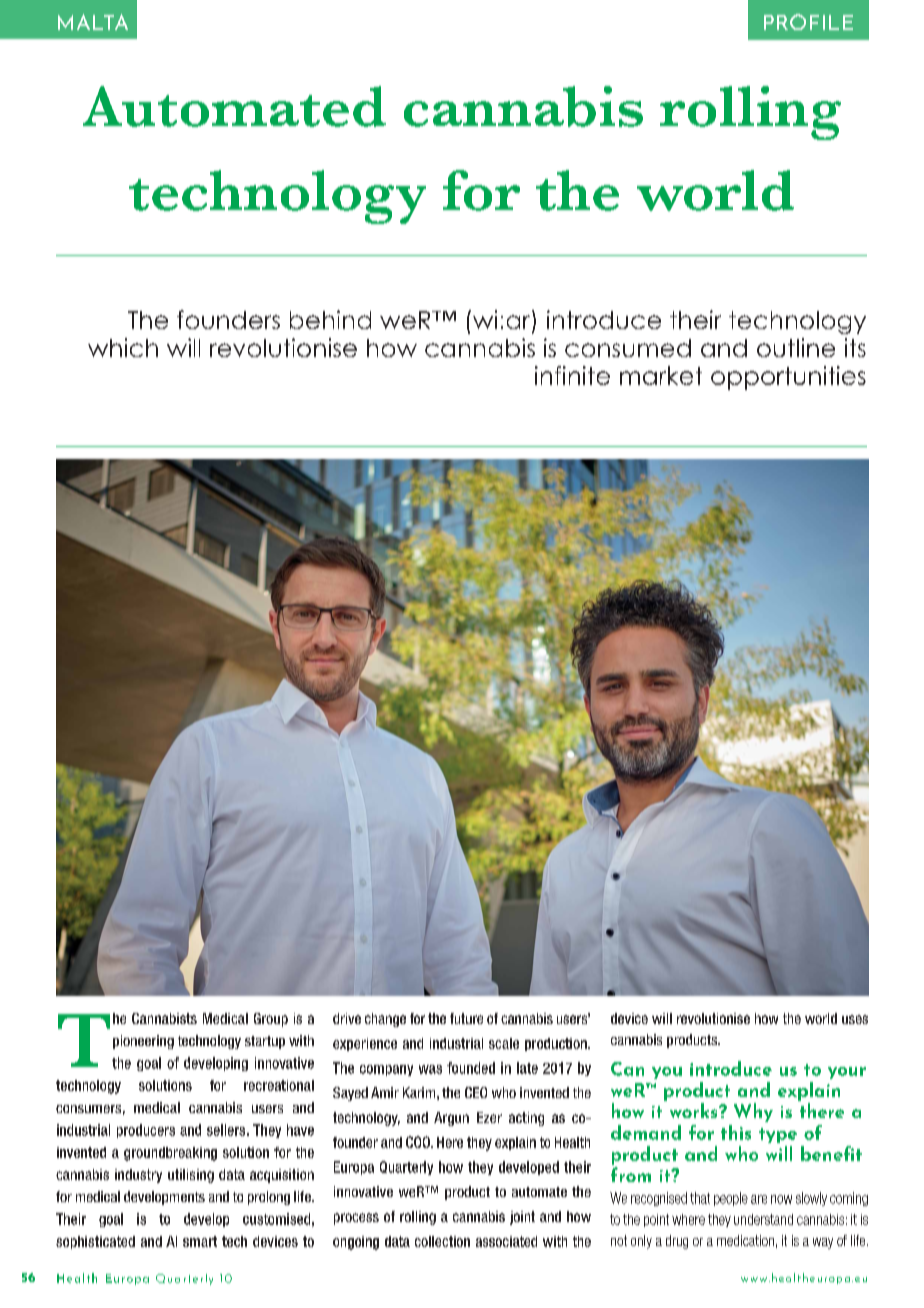 This screenshot has height=1308, width=924. I want to click on infinite, so click(572, 375).
